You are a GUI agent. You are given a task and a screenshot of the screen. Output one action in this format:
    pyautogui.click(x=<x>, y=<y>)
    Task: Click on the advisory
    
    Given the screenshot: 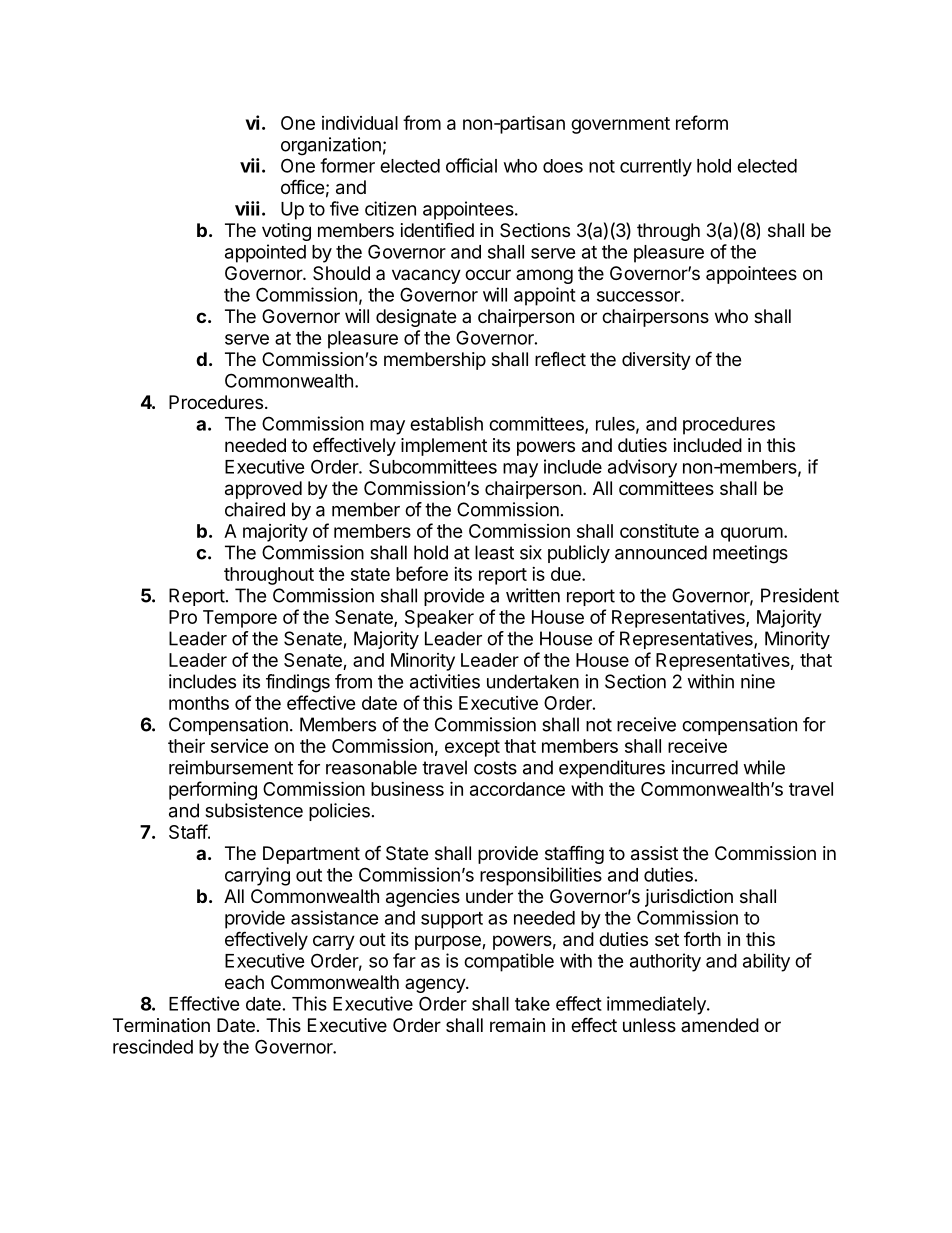 What is the action you would take?
    pyautogui.click(x=642, y=468)
